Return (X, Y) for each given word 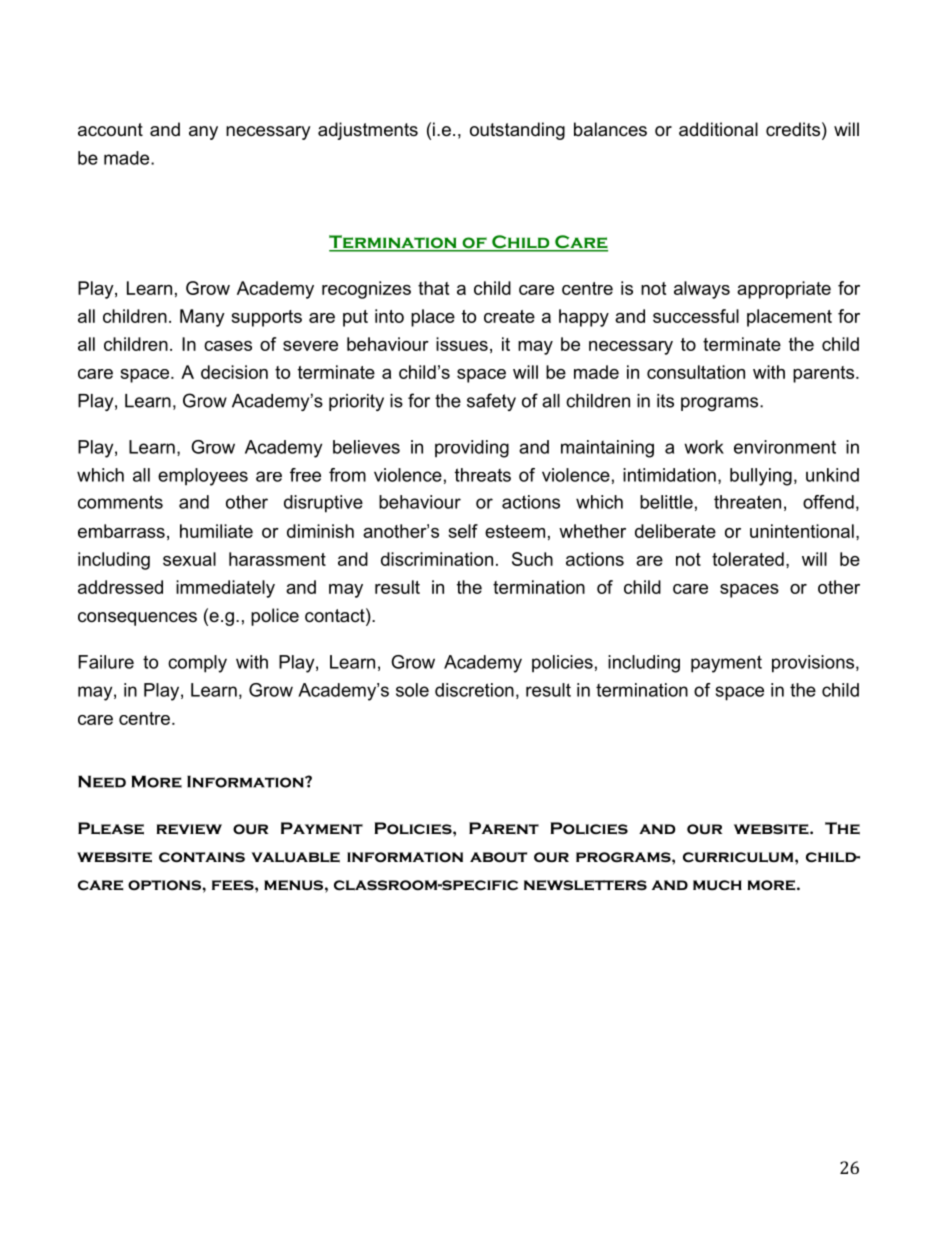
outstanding (517, 131)
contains (202, 857)
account (110, 130)
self (463, 531)
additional (718, 129)
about (498, 857)
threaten (747, 502)
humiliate (216, 531)
